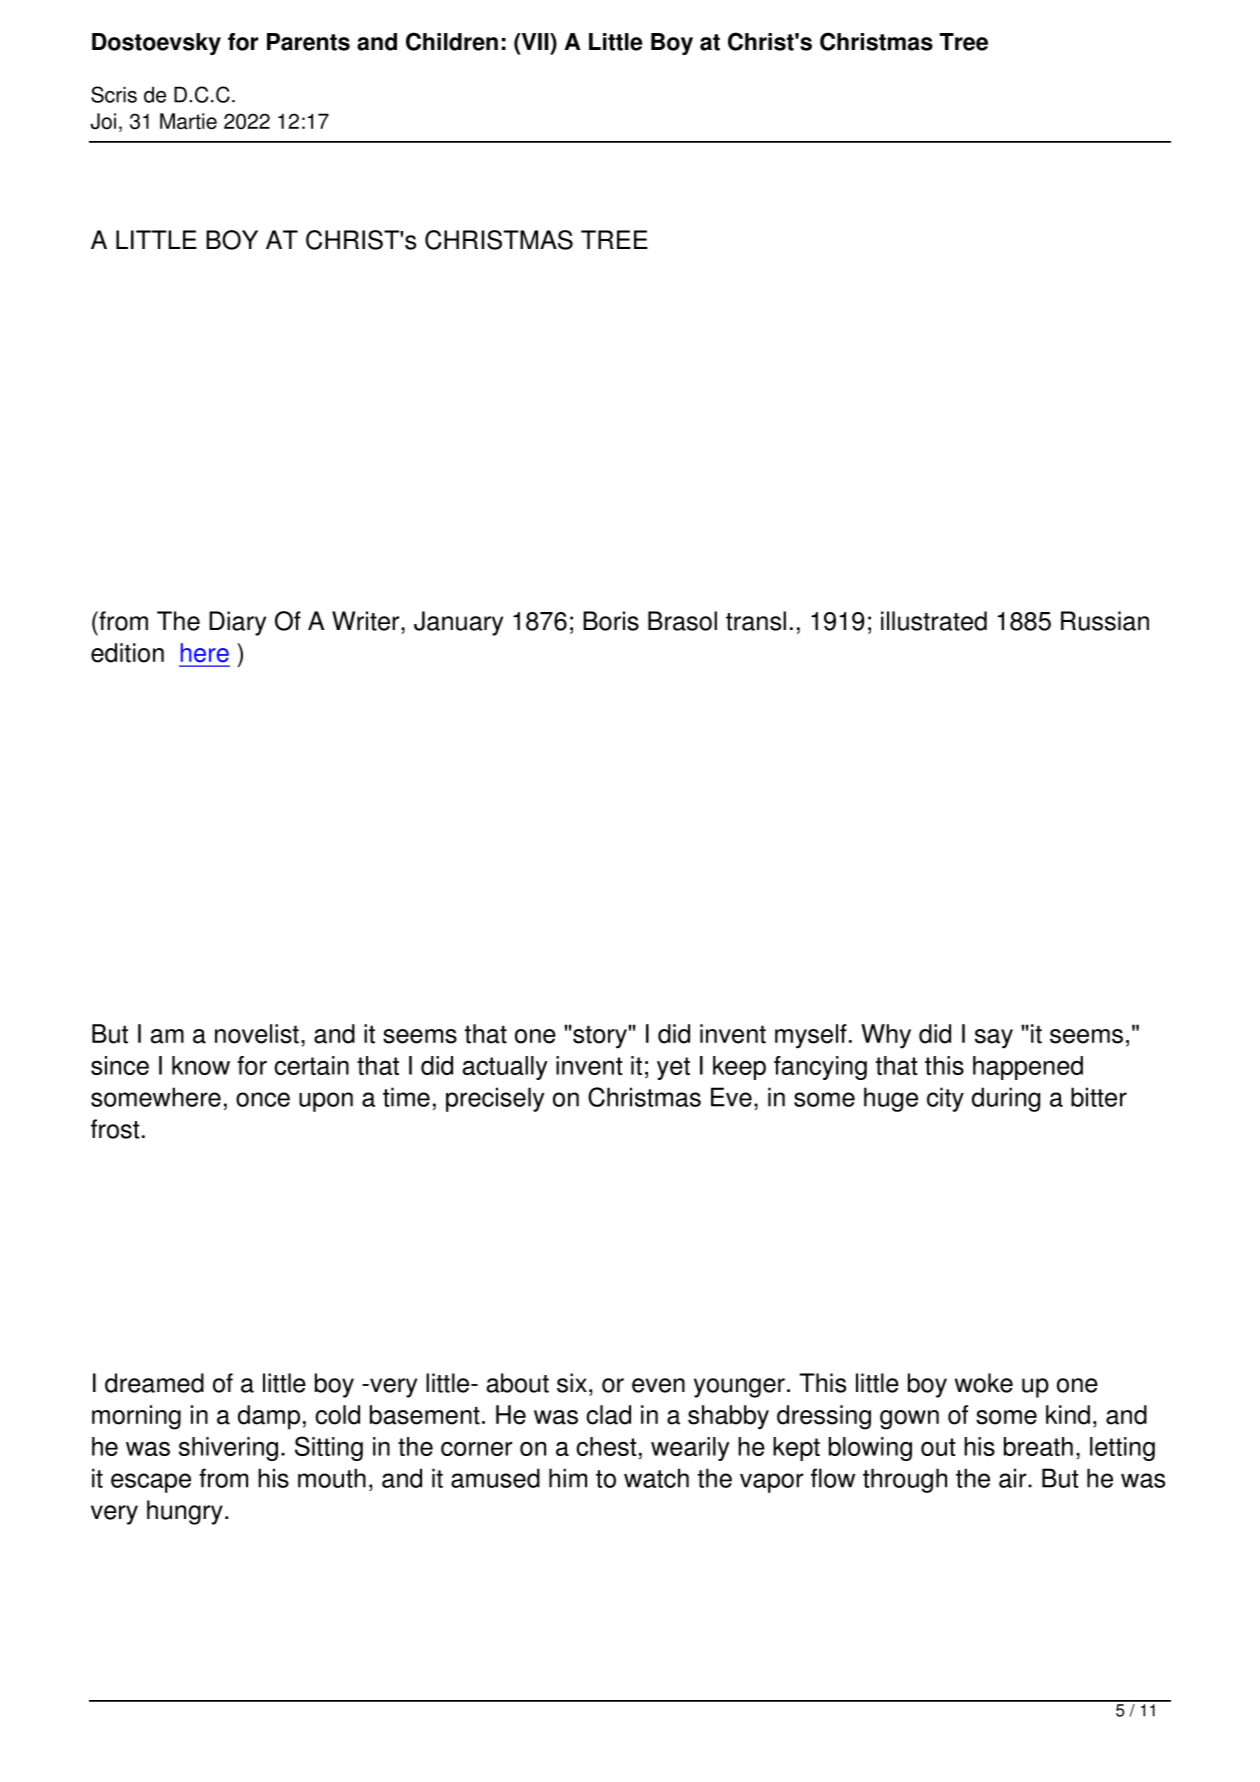 This image has width=1260, height=1782. I want to click on Russian, so click(1105, 621).
